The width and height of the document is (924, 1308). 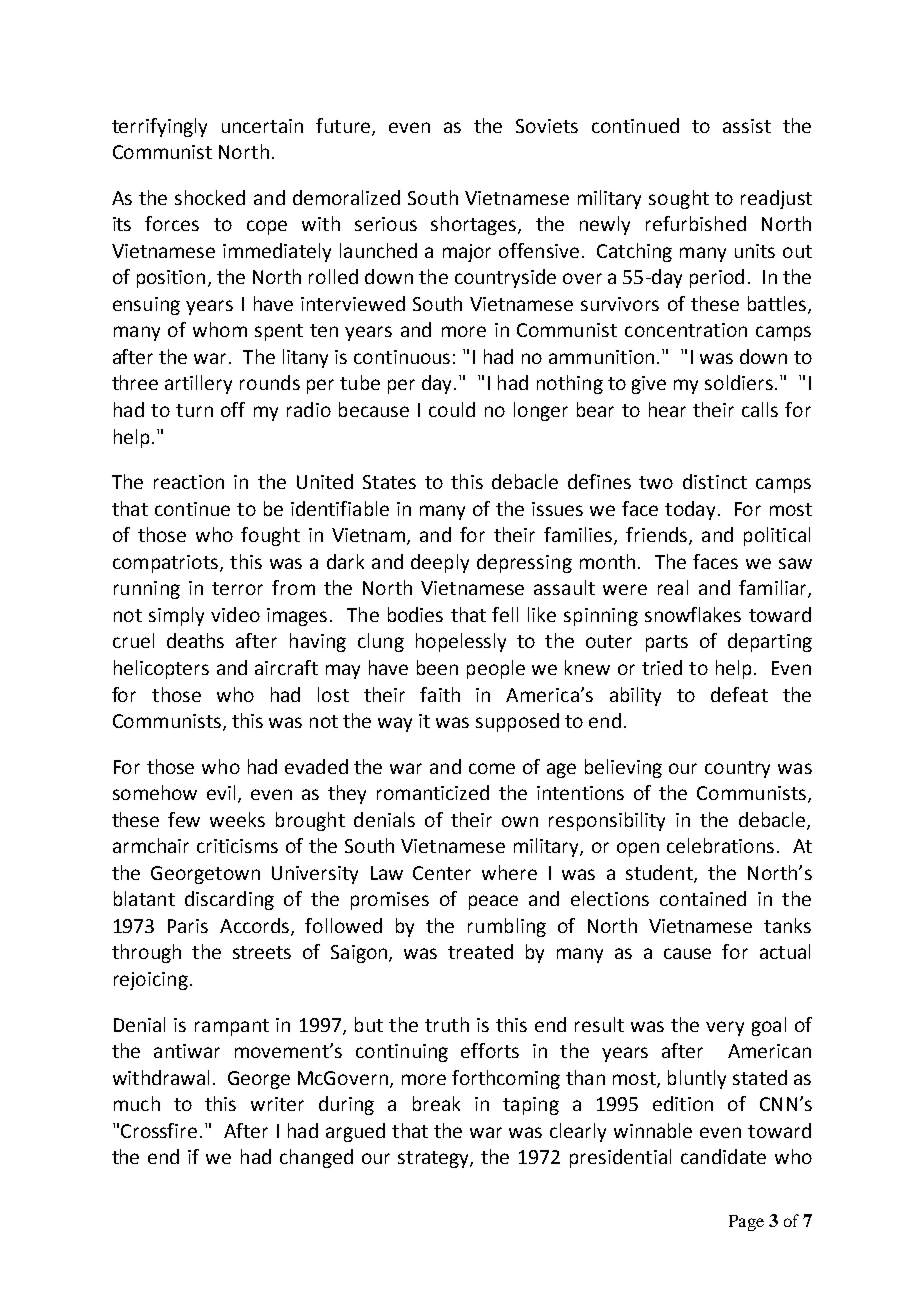 I want to click on criticisms, so click(x=237, y=846).
